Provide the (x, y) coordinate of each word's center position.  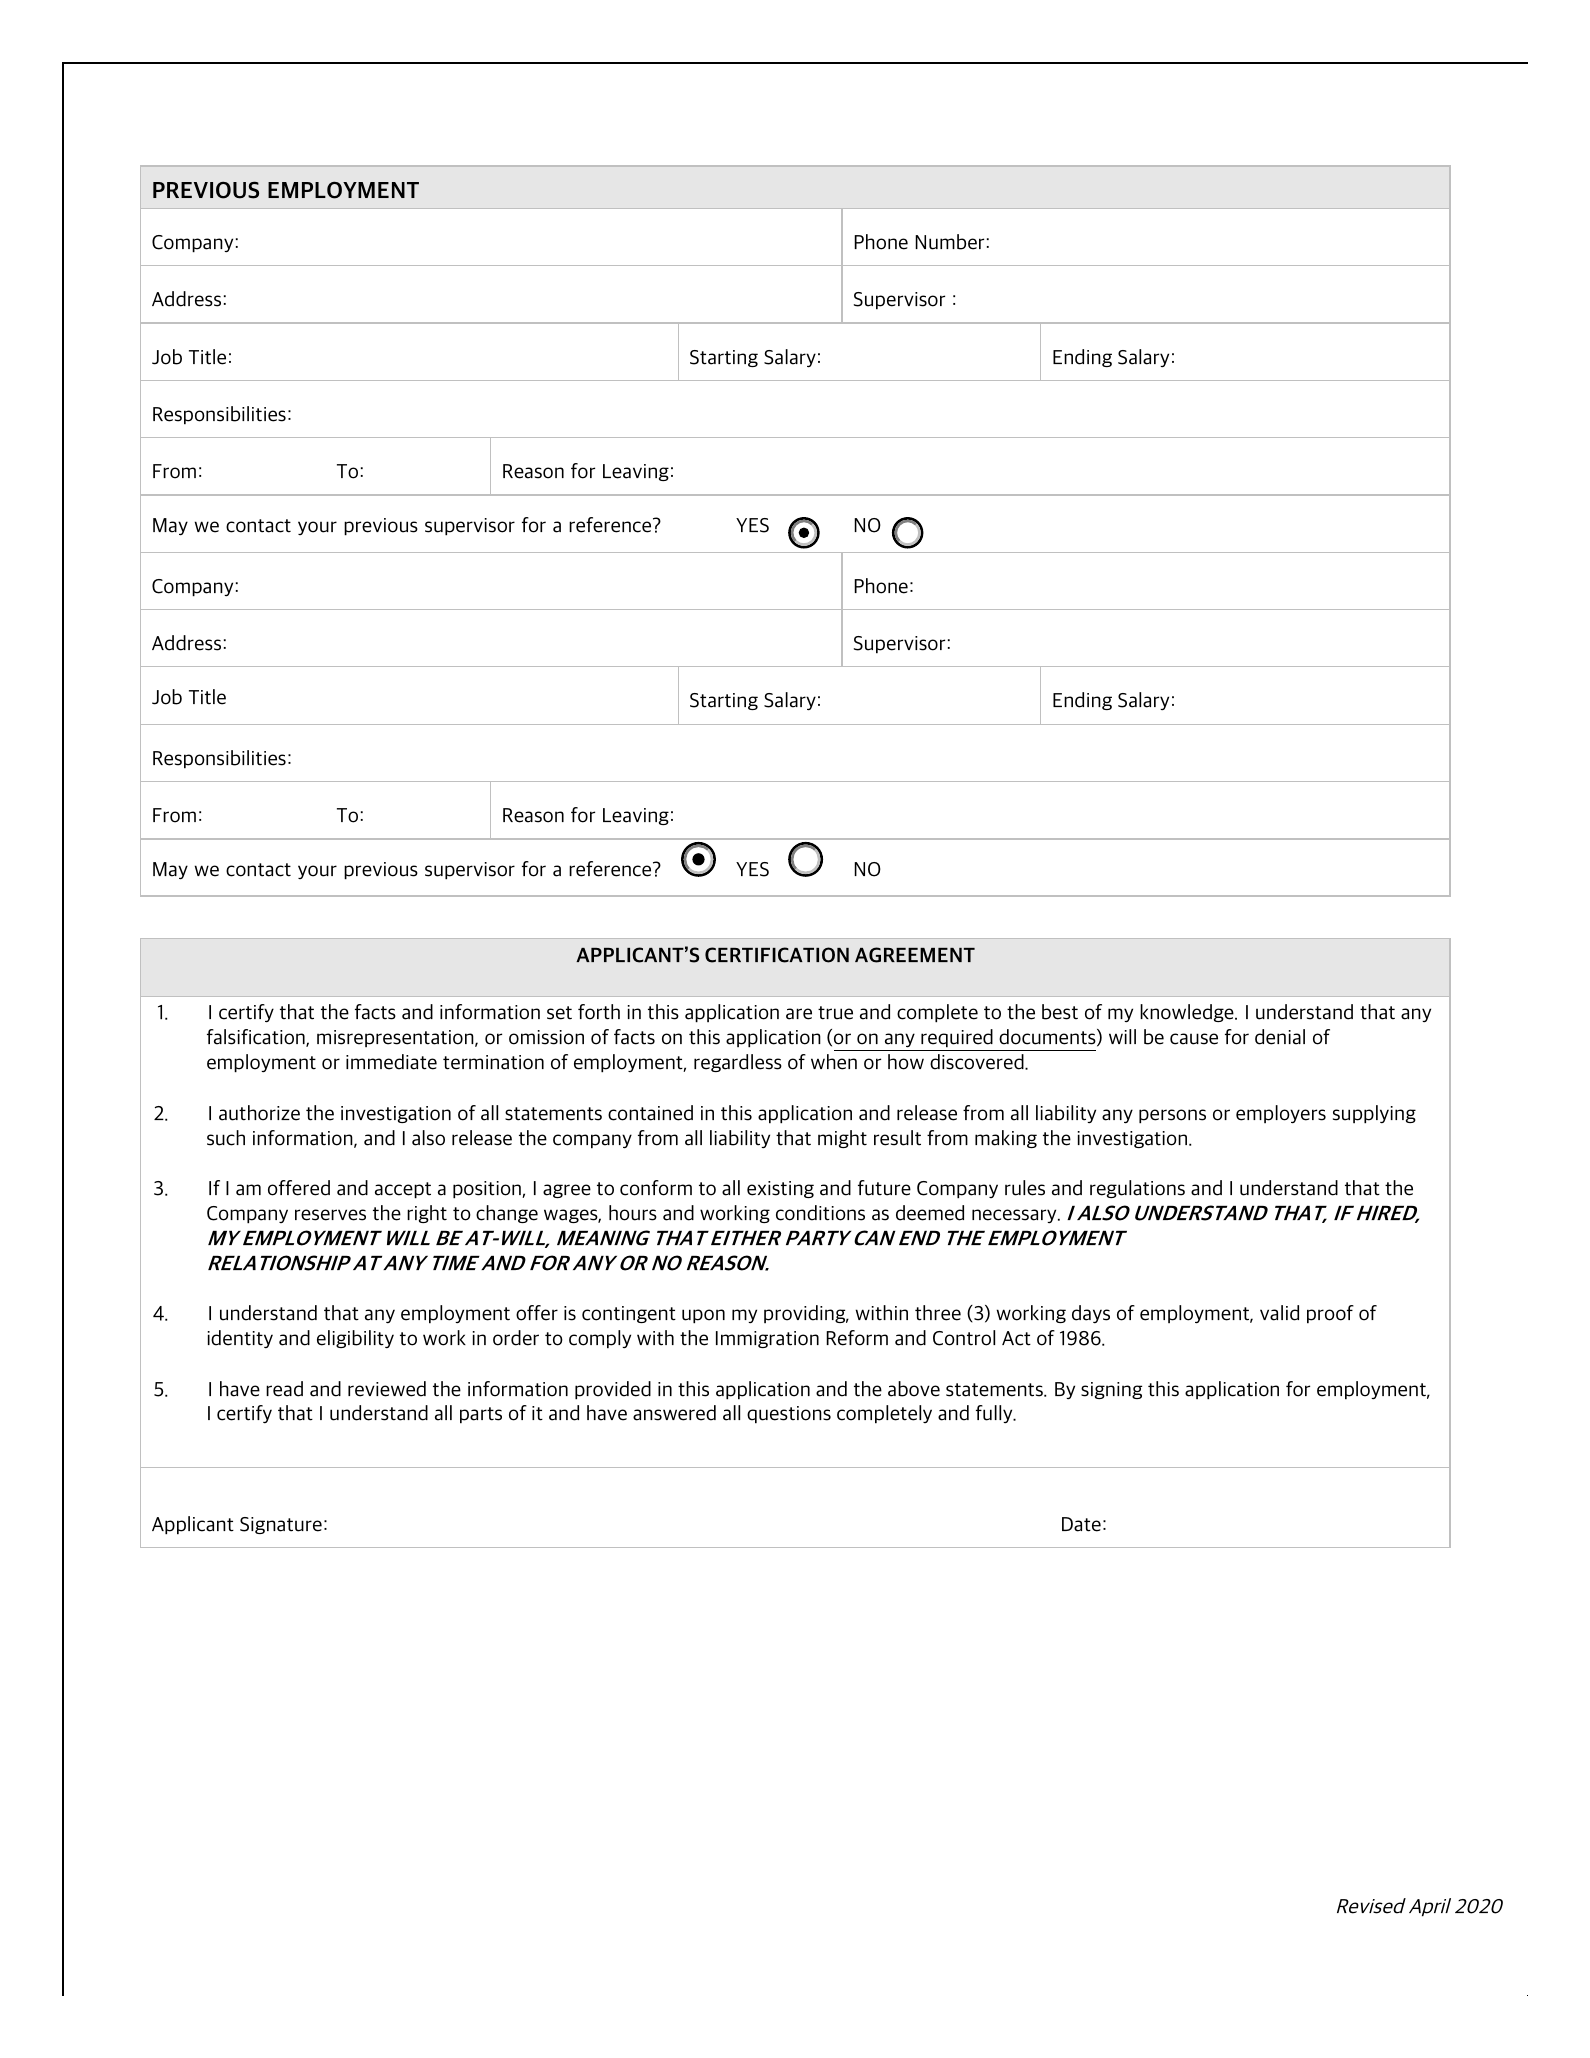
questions (789, 1415)
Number (949, 242)
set (559, 1013)
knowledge (1188, 1013)
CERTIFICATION (777, 955)
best (1060, 1012)
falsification (257, 1038)
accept (403, 1190)
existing (780, 1189)
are (799, 1014)
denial (1280, 1037)
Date (1081, 1524)
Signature (281, 1525)
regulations (1137, 1189)
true (835, 1013)
